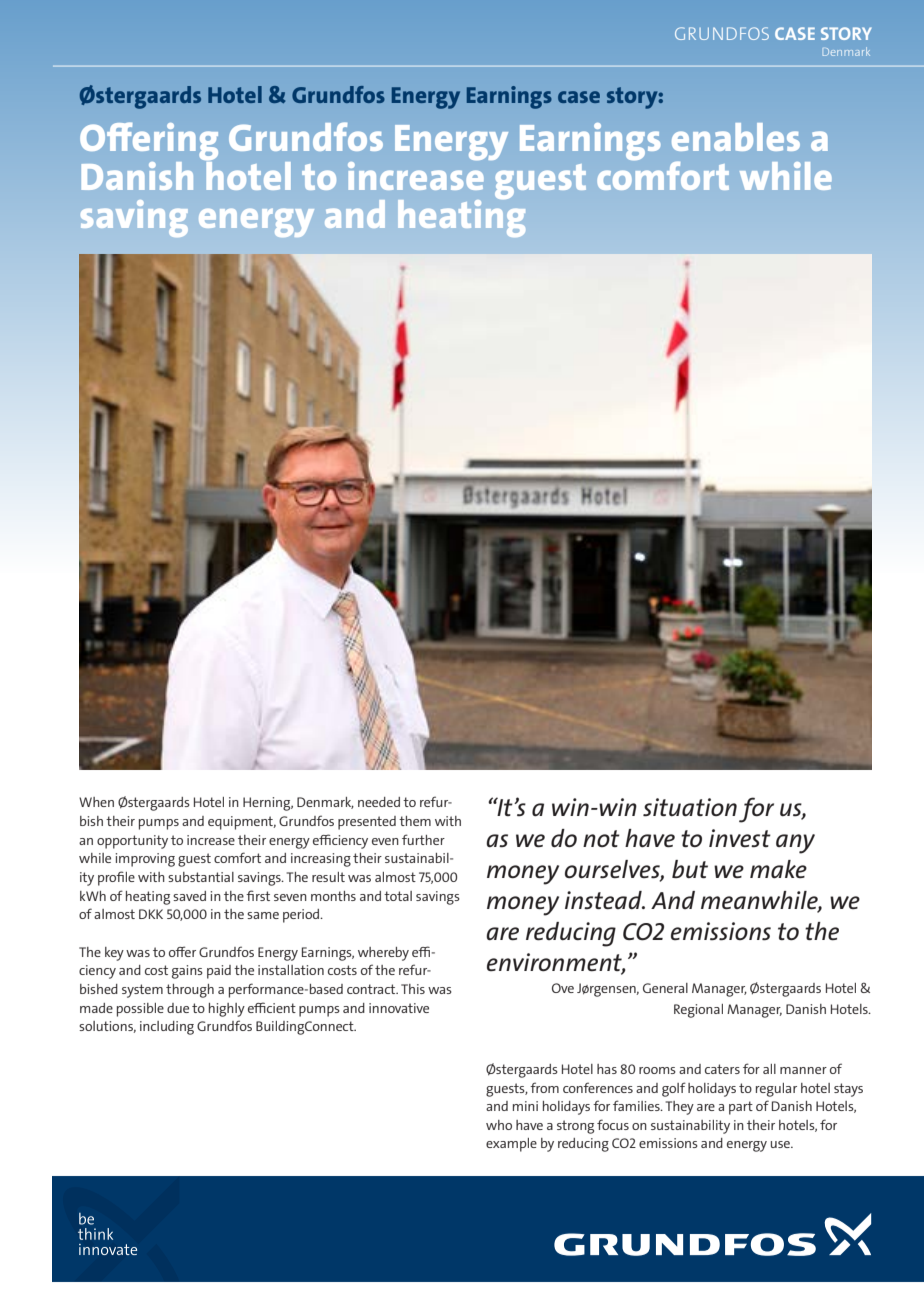 The height and width of the screenshot is (1308, 924). What do you see at coordinates (740, 838) in the screenshot?
I see `invest` at bounding box center [740, 838].
